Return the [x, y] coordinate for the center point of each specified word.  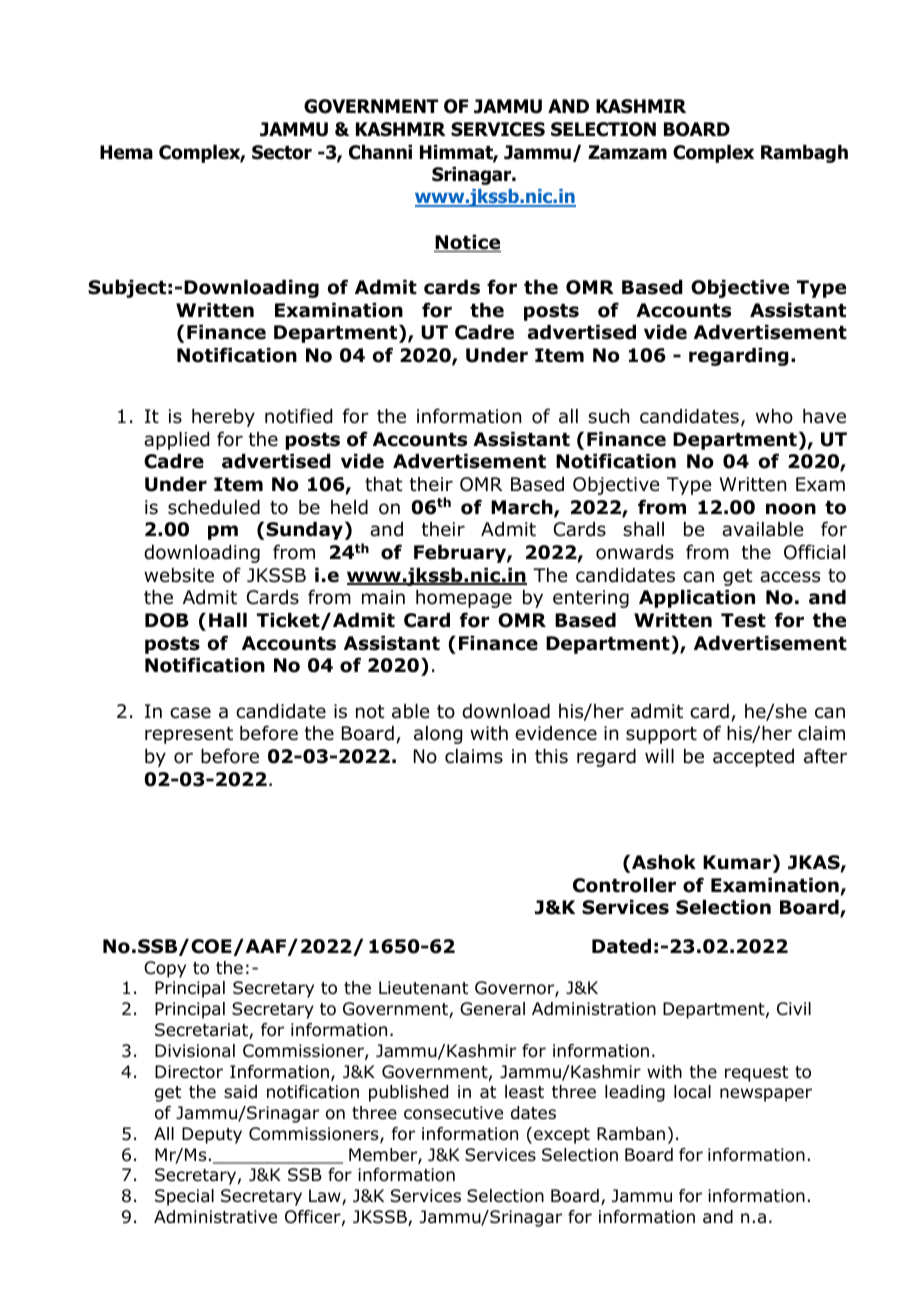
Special [184, 1197]
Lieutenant [423, 988]
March [523, 508]
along [438, 735]
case [190, 713]
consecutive [453, 1113]
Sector [282, 152]
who [774, 416]
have [824, 416]
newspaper [766, 1095]
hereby [223, 418]
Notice [467, 243]
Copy [165, 969]
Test [743, 620]
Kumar [737, 862]
